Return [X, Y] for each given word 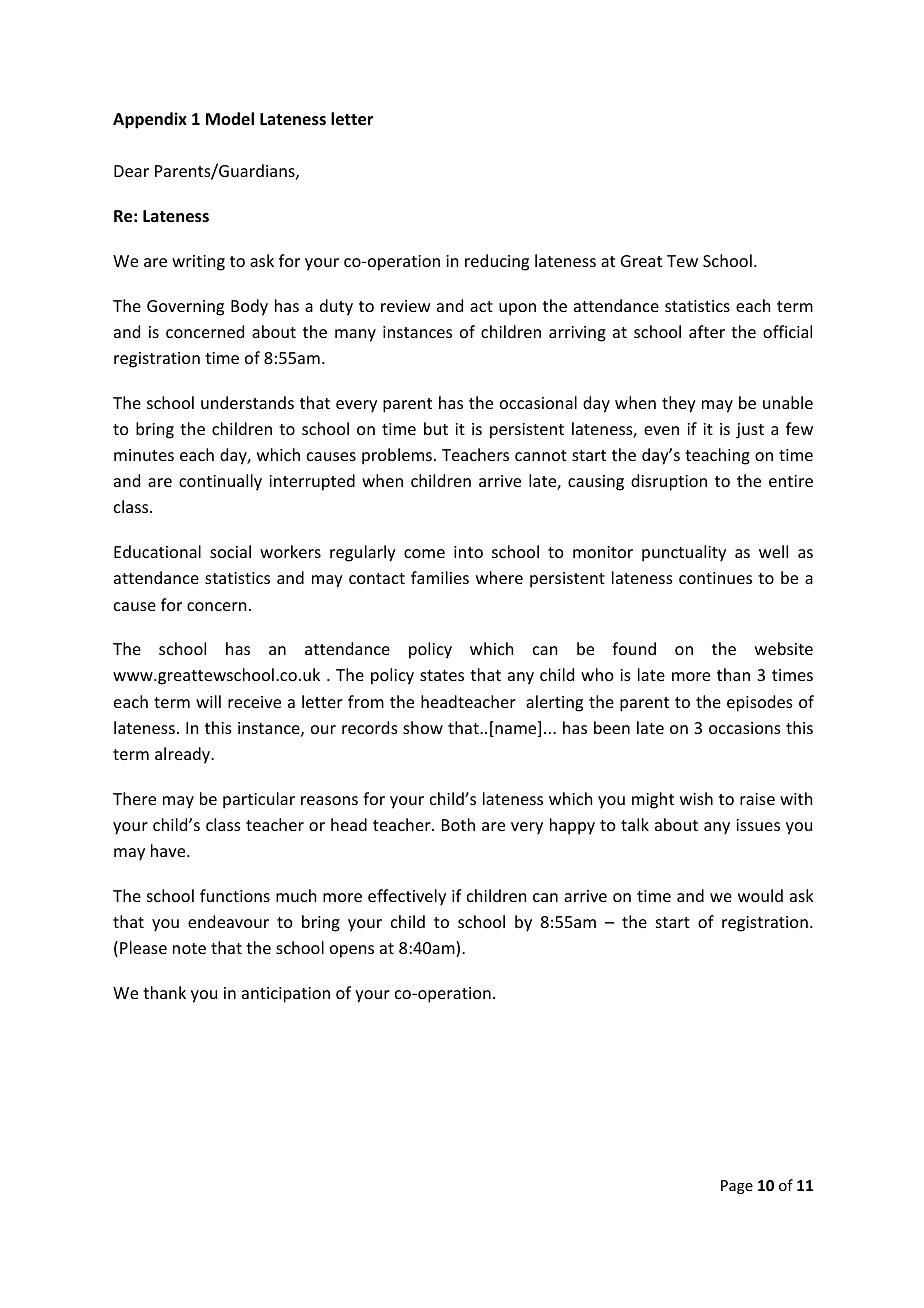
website [784, 648]
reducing [497, 262]
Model [230, 118]
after [707, 331]
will [208, 701]
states [442, 675]
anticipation [286, 995]
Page [737, 1187]
